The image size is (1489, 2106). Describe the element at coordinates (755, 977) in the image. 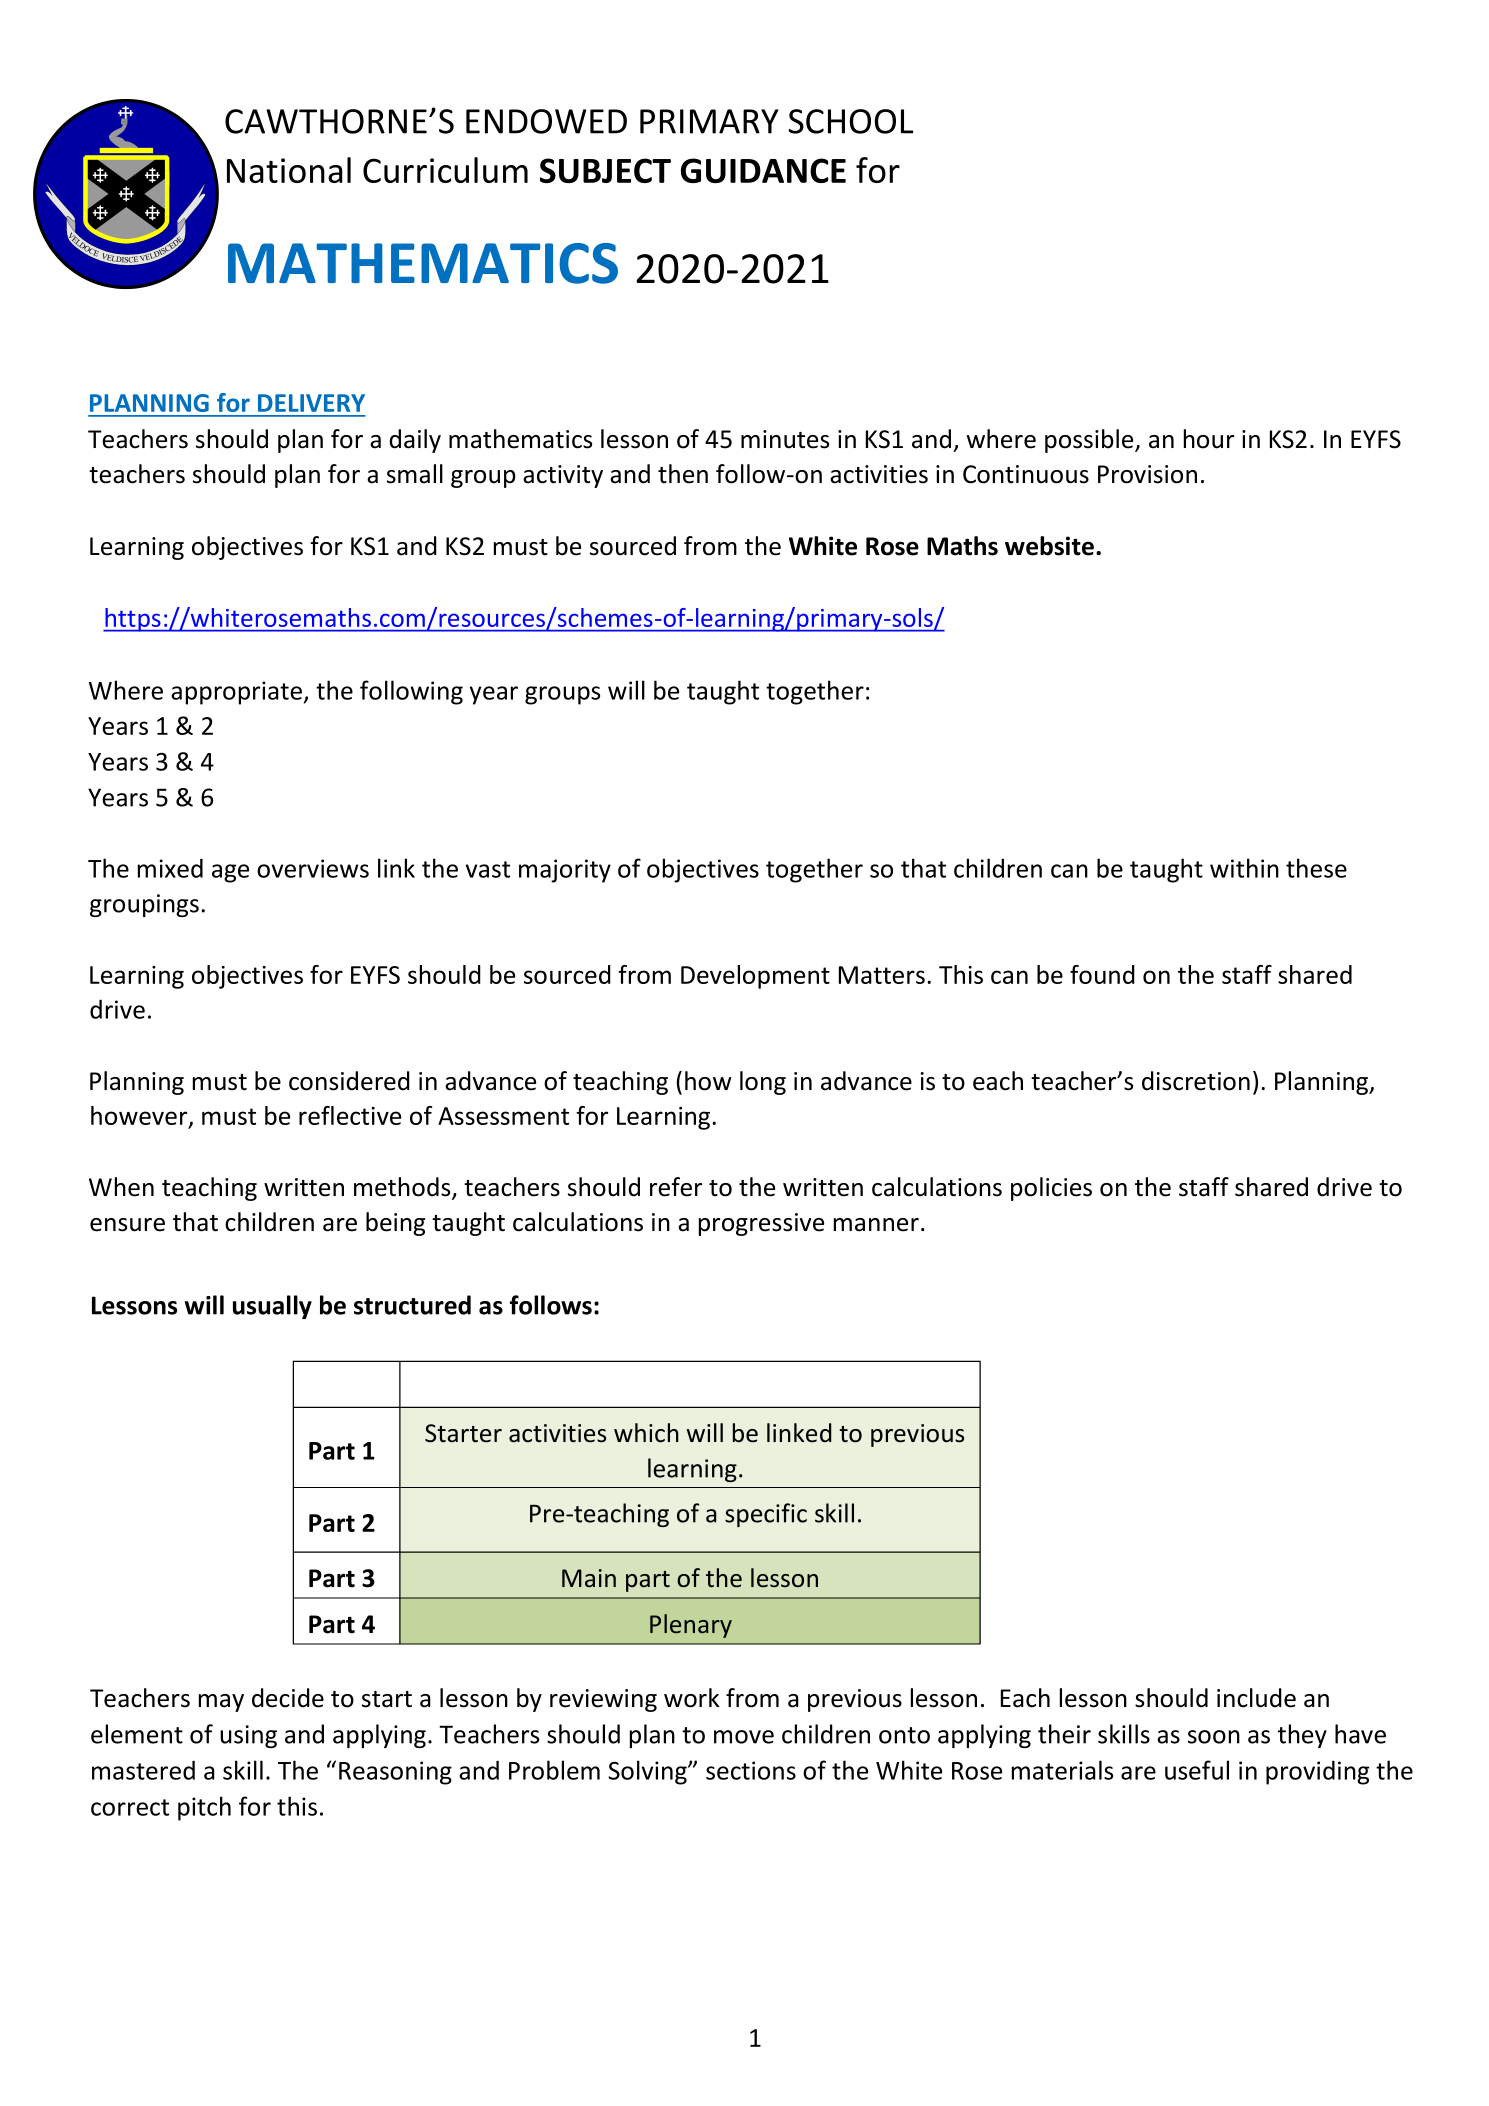

I see `Development` at that location.
